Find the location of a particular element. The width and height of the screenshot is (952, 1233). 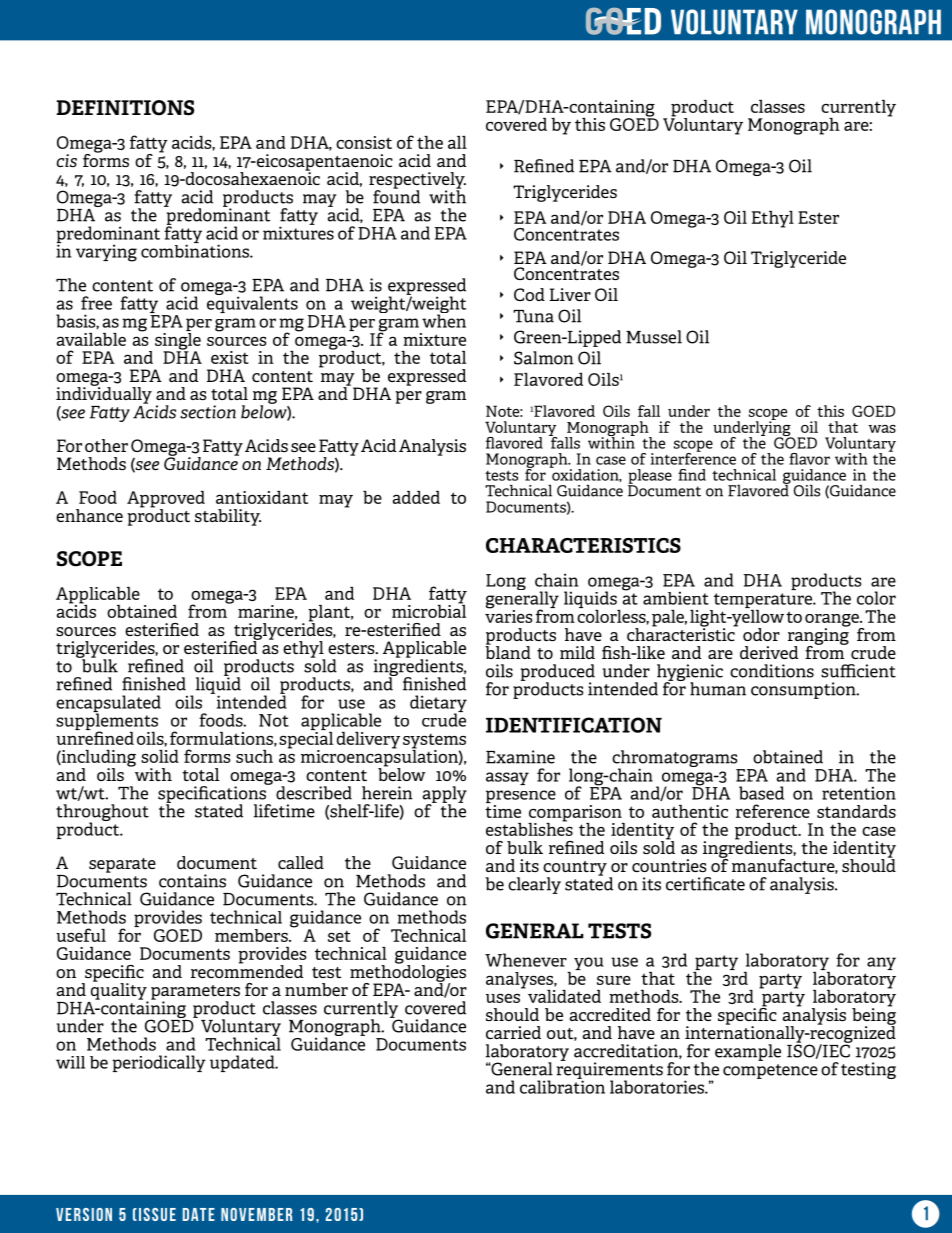

find is located at coordinates (692, 475).
